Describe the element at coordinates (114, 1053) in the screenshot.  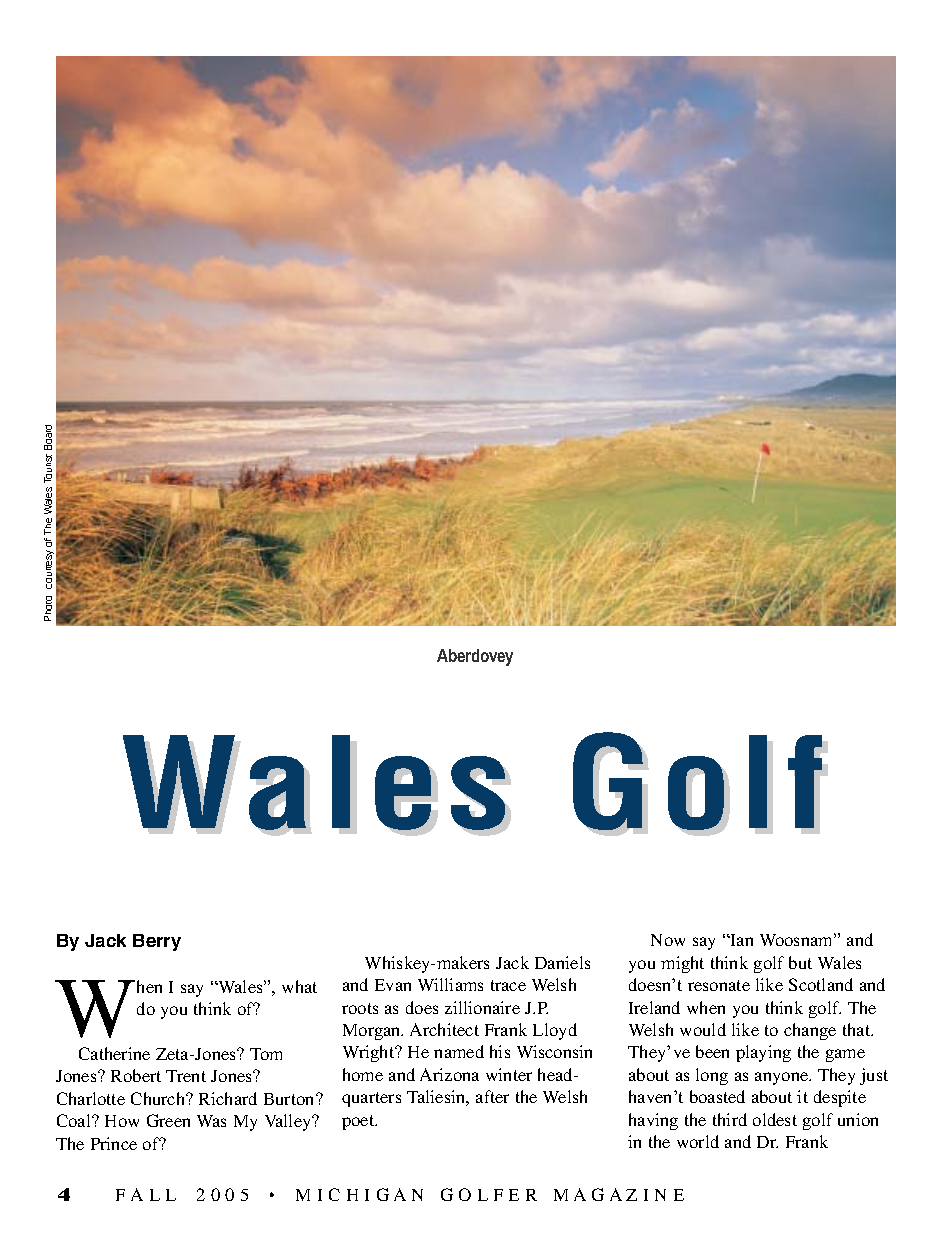
I see `Catherine` at that location.
